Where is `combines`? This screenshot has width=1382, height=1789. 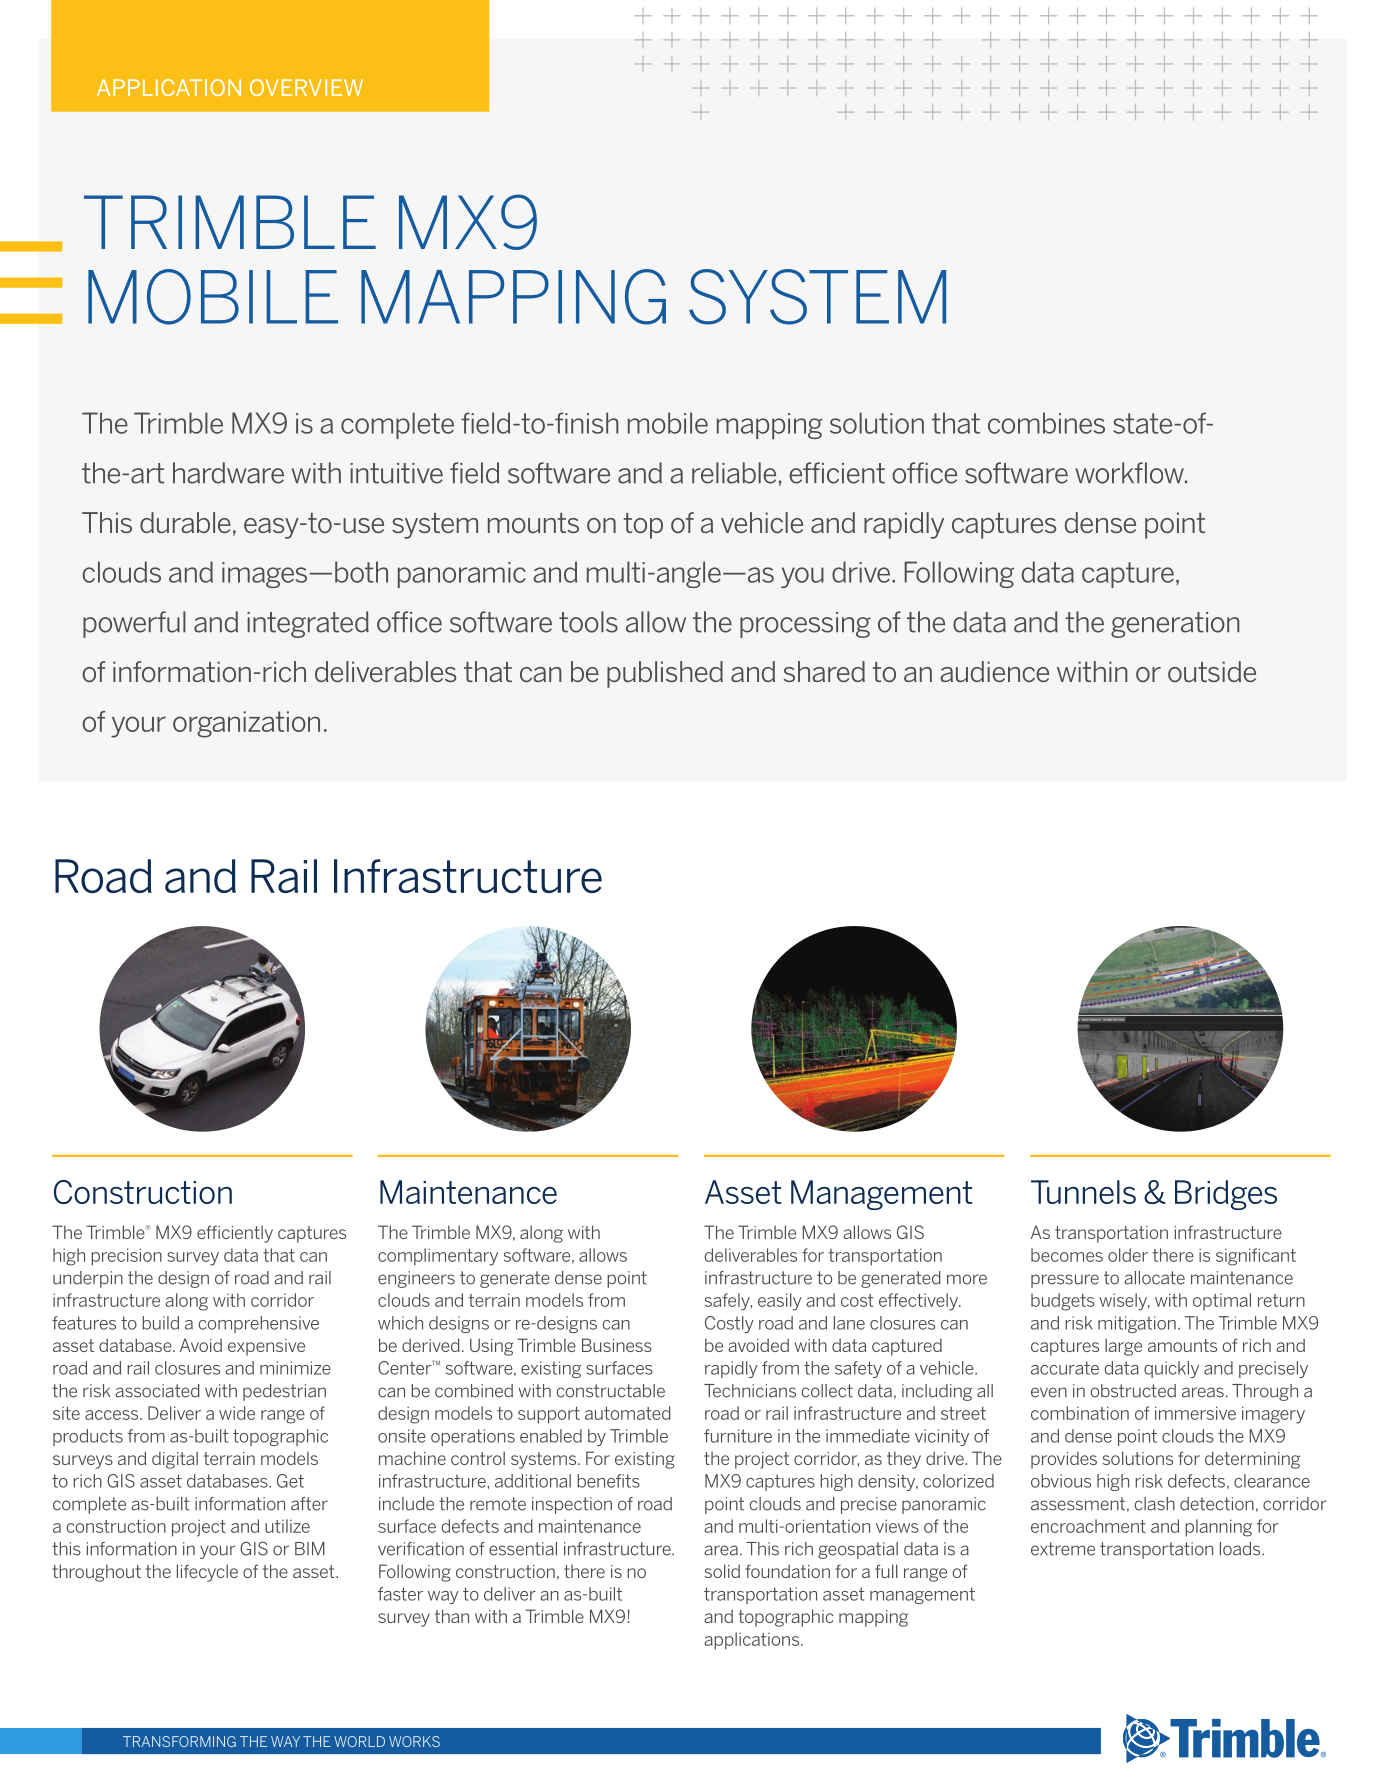
combines is located at coordinates (1046, 423).
